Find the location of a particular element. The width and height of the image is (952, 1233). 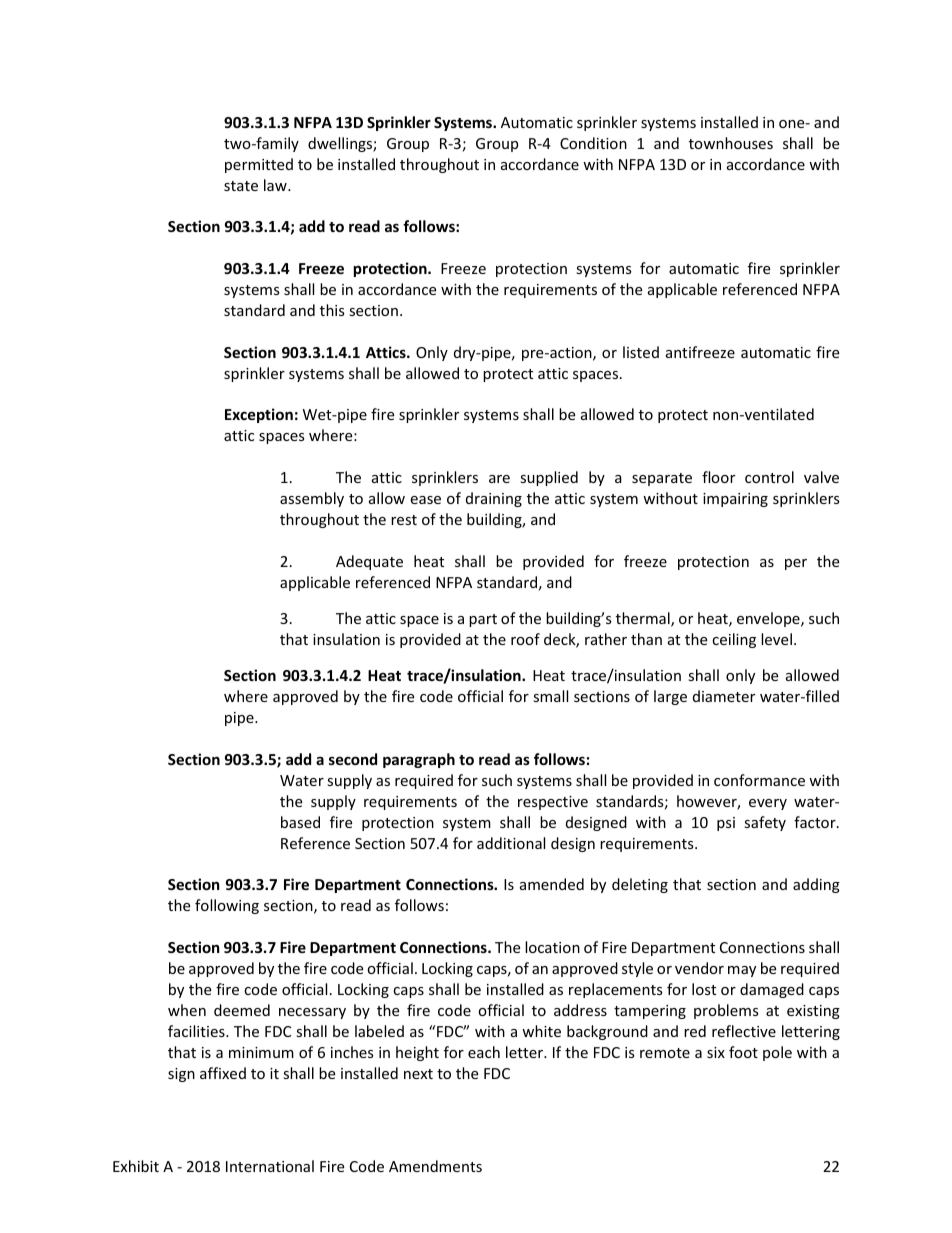

International is located at coordinates (270, 1166).
